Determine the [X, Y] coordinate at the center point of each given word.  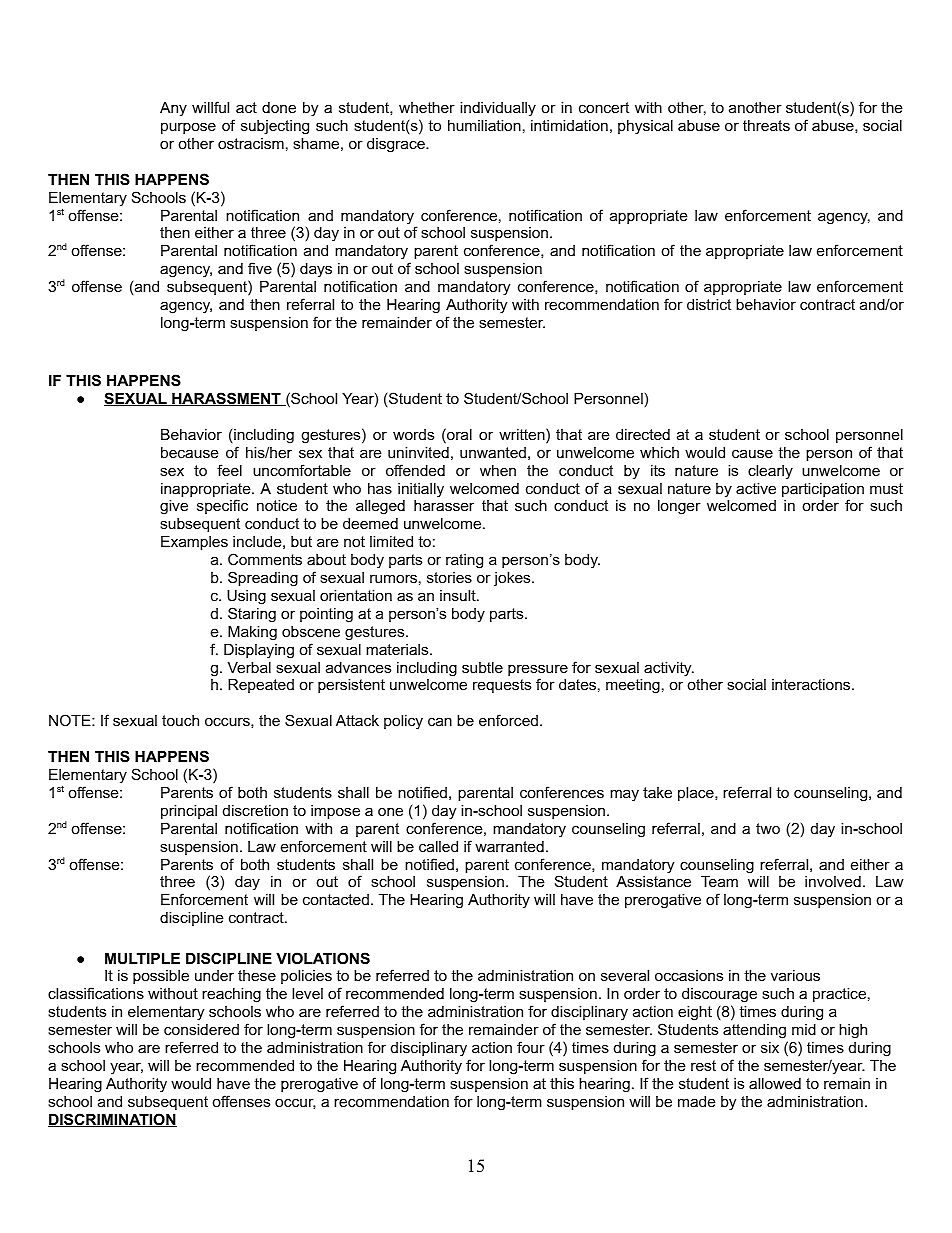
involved [833, 881]
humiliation [484, 125]
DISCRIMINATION [112, 1120]
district [709, 304]
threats [766, 125]
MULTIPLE [142, 958]
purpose [188, 128]
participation [823, 491]
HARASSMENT [226, 399]
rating [464, 561]
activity [669, 669]
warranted [509, 846]
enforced [508, 720]
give [174, 507]
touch [180, 720]
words [413, 434]
